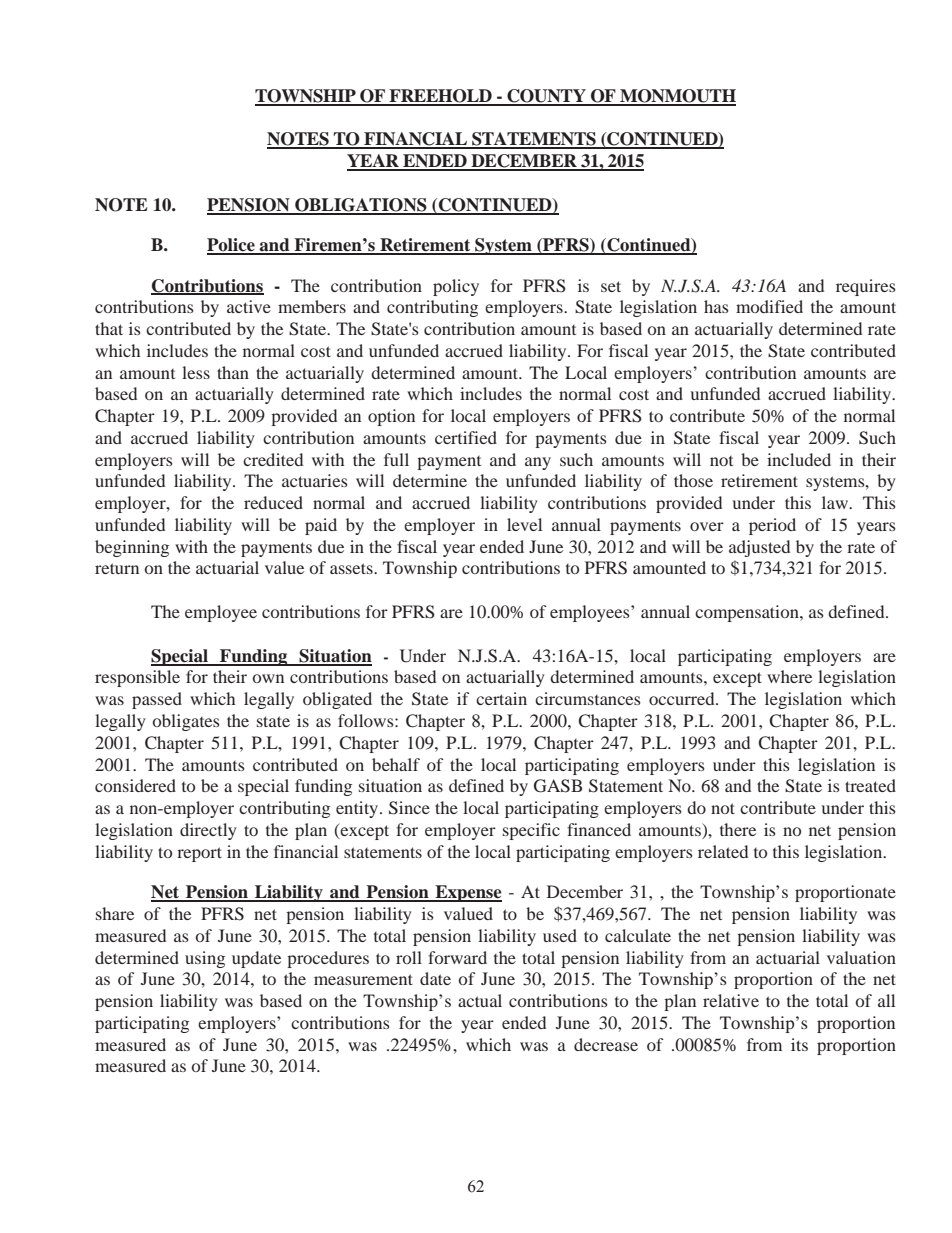  What do you see at coordinates (799, 1044) in the screenshot?
I see `its` at bounding box center [799, 1044].
